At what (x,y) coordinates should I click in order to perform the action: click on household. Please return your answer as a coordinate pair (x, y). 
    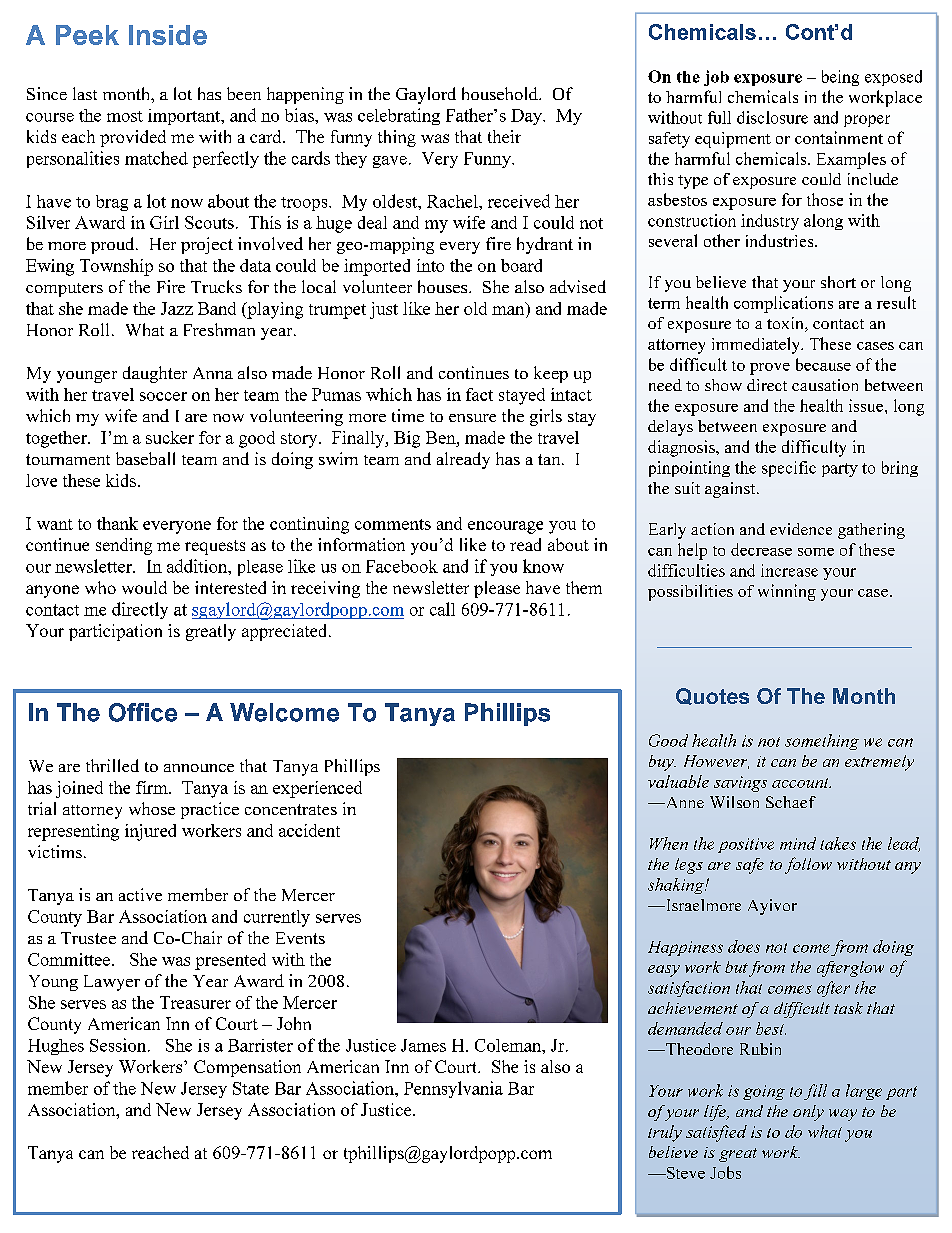
    Looking at the image, I should click on (501, 93).
